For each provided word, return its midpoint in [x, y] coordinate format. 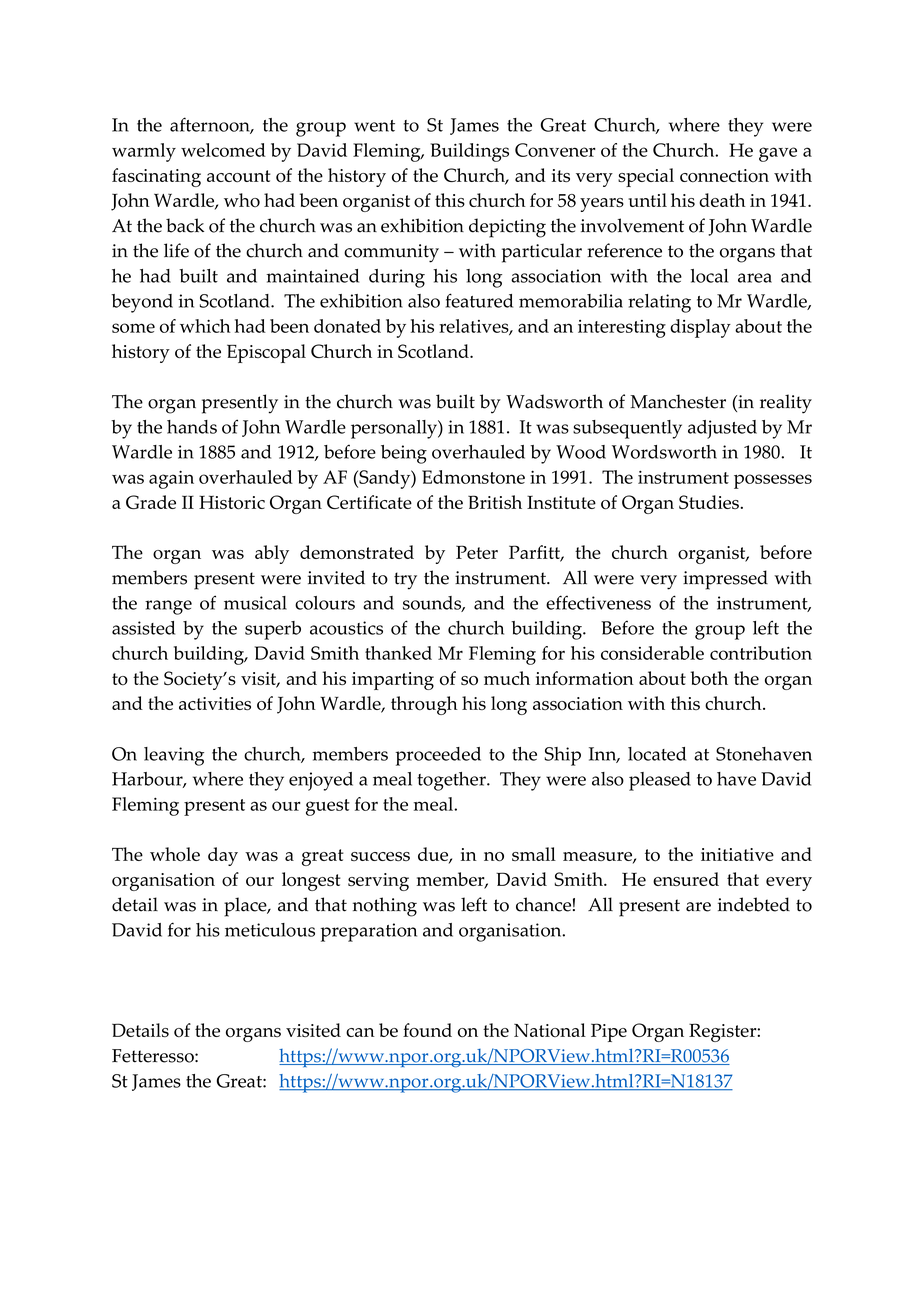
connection [724, 176]
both [709, 678]
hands [192, 427]
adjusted [722, 429]
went [374, 126]
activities [215, 703]
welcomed [223, 150]
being [404, 454]
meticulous [270, 930]
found [427, 1030]
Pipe [609, 1032]
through [424, 705]
